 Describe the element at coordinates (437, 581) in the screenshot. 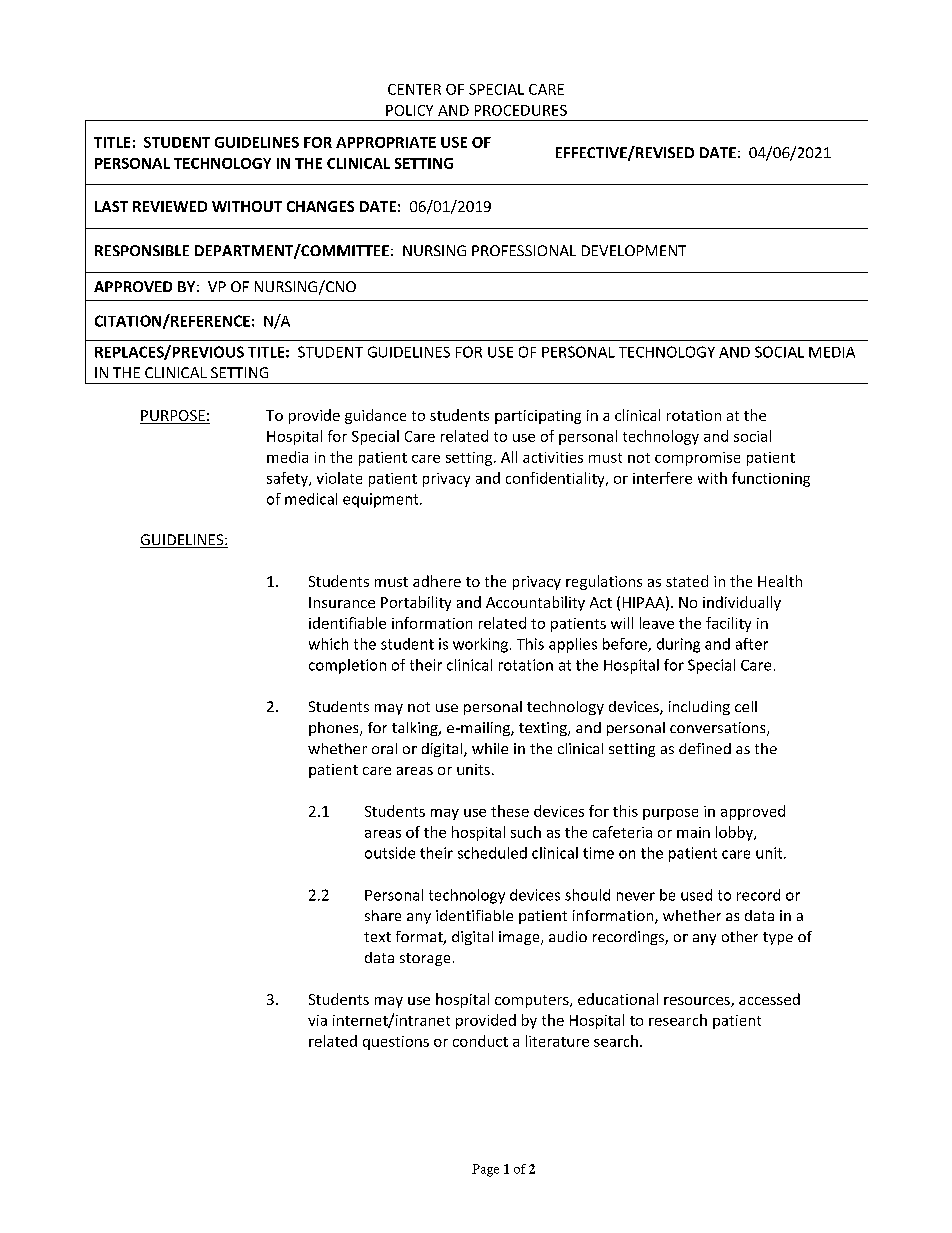

I see `adhere` at that location.
